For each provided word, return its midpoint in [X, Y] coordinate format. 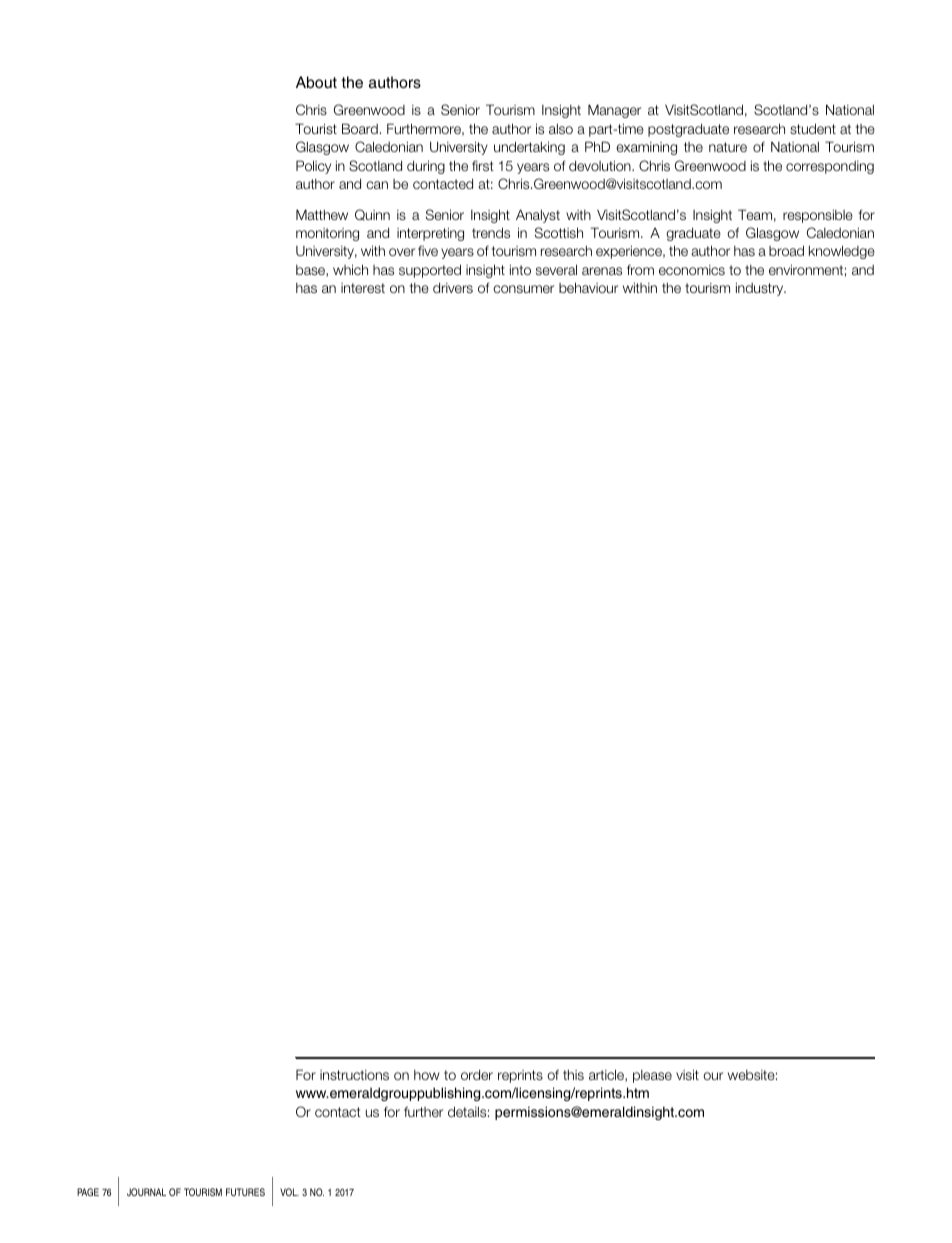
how [427, 1075]
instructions [354, 1075]
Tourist [316, 128]
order [477, 1074]
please [652, 1076]
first [483, 165]
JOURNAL [146, 1192]
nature [728, 147]
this [573, 1075]
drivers [453, 287]
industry [761, 289]
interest [363, 288]
